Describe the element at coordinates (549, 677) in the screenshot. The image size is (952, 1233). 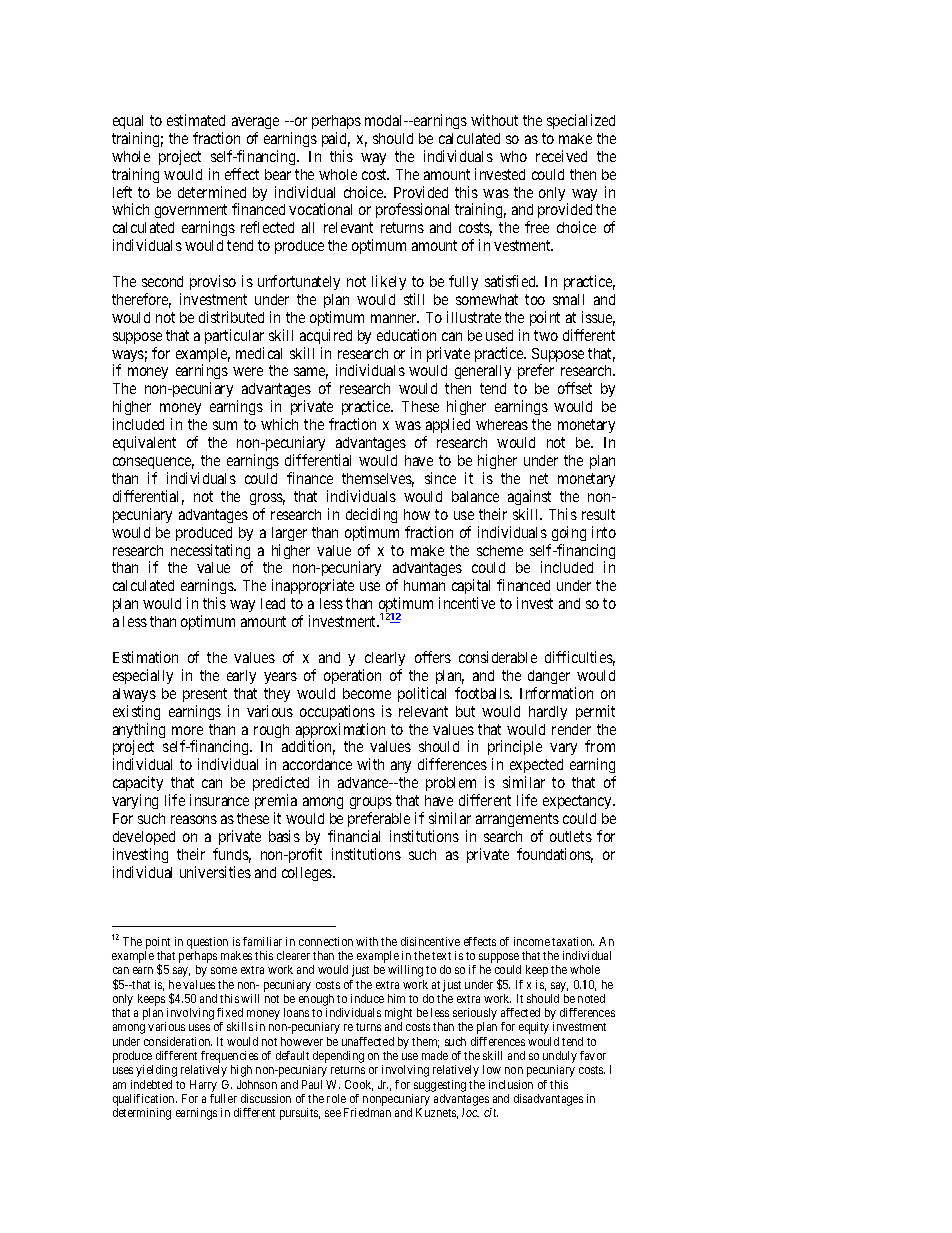
I see `danger` at that location.
